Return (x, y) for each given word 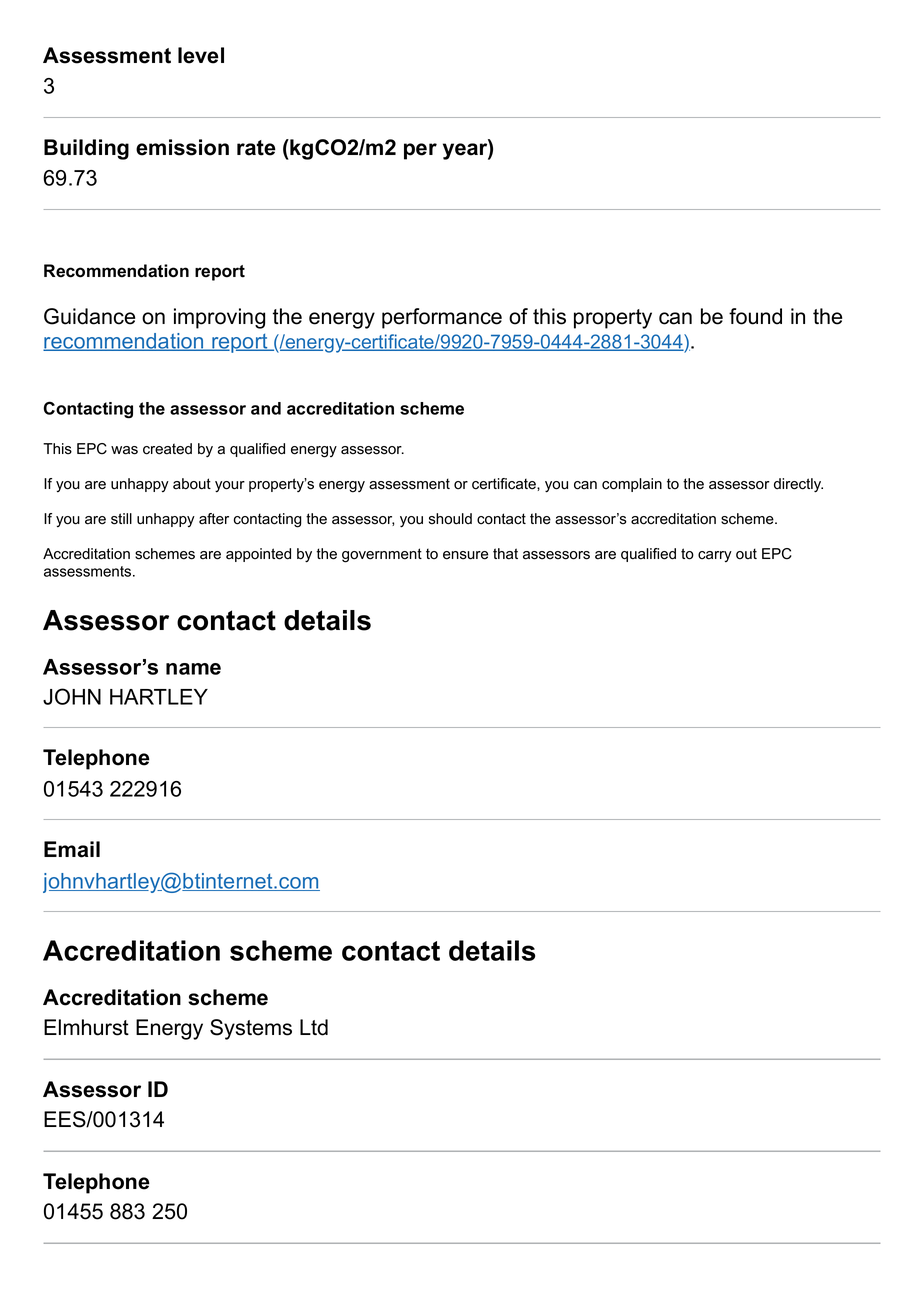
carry (715, 556)
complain (632, 485)
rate (256, 148)
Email (72, 849)
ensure (465, 555)
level (201, 55)
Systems (251, 1029)
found (755, 316)
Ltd (314, 1027)
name (193, 669)
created (167, 449)
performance (442, 318)
